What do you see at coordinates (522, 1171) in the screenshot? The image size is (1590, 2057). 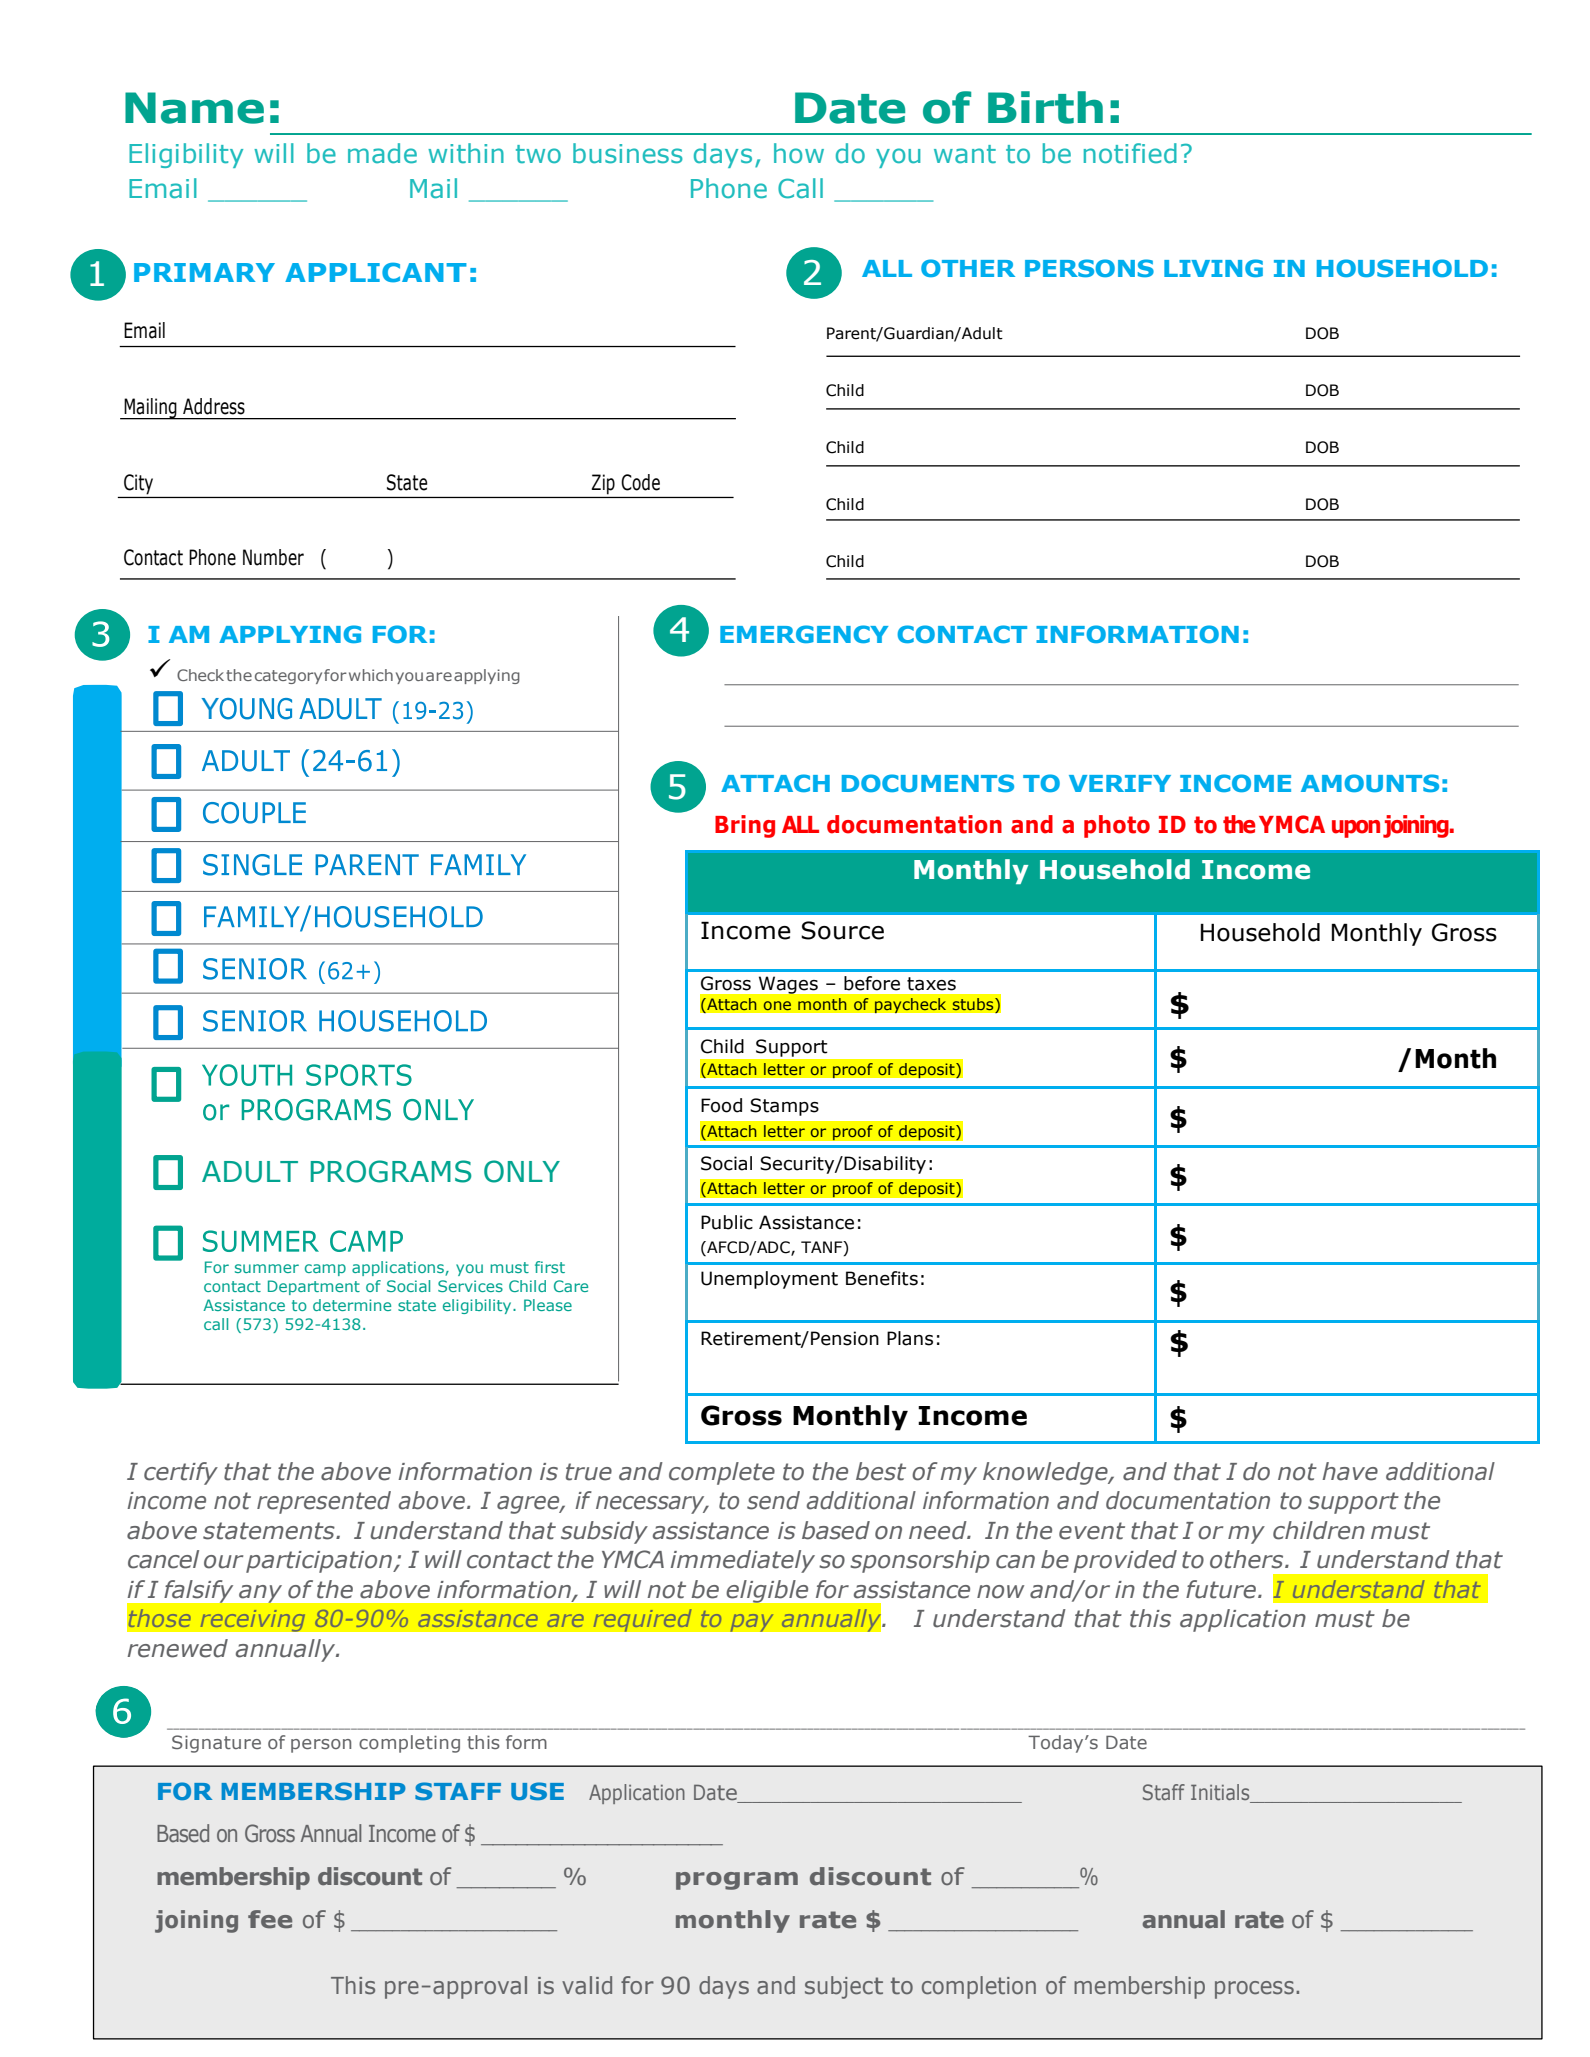 I see `ONLY` at bounding box center [522, 1171].
